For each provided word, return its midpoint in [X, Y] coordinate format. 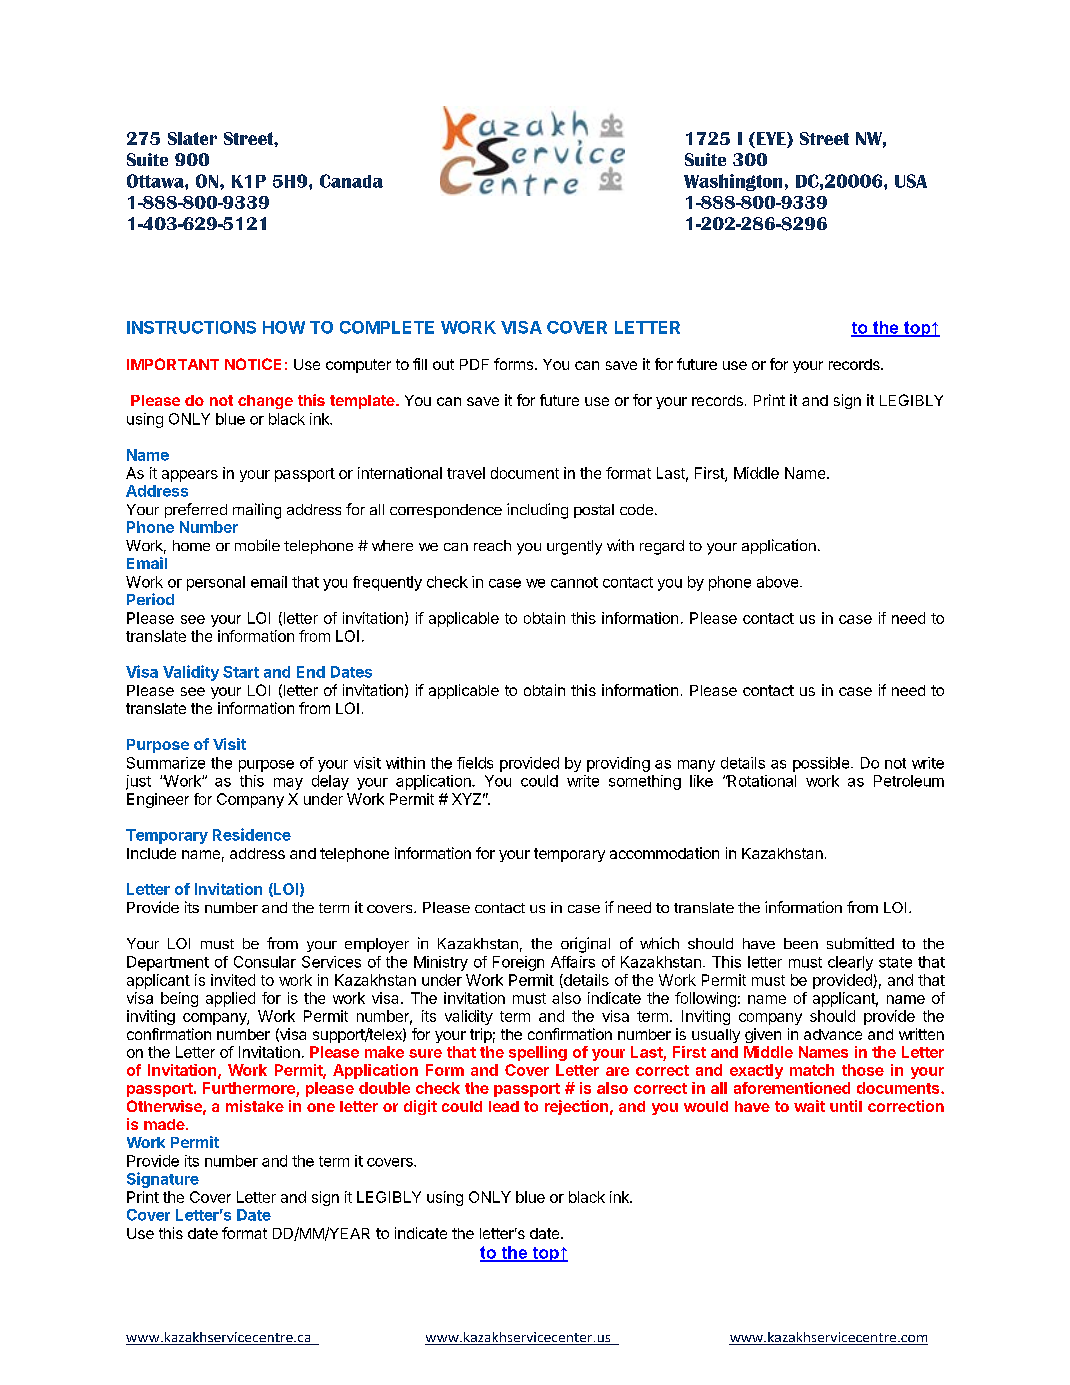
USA [911, 181]
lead [504, 1106]
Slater [192, 138]
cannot [574, 582]
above [777, 582]
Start [241, 672]
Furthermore [249, 1088]
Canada [351, 181]
